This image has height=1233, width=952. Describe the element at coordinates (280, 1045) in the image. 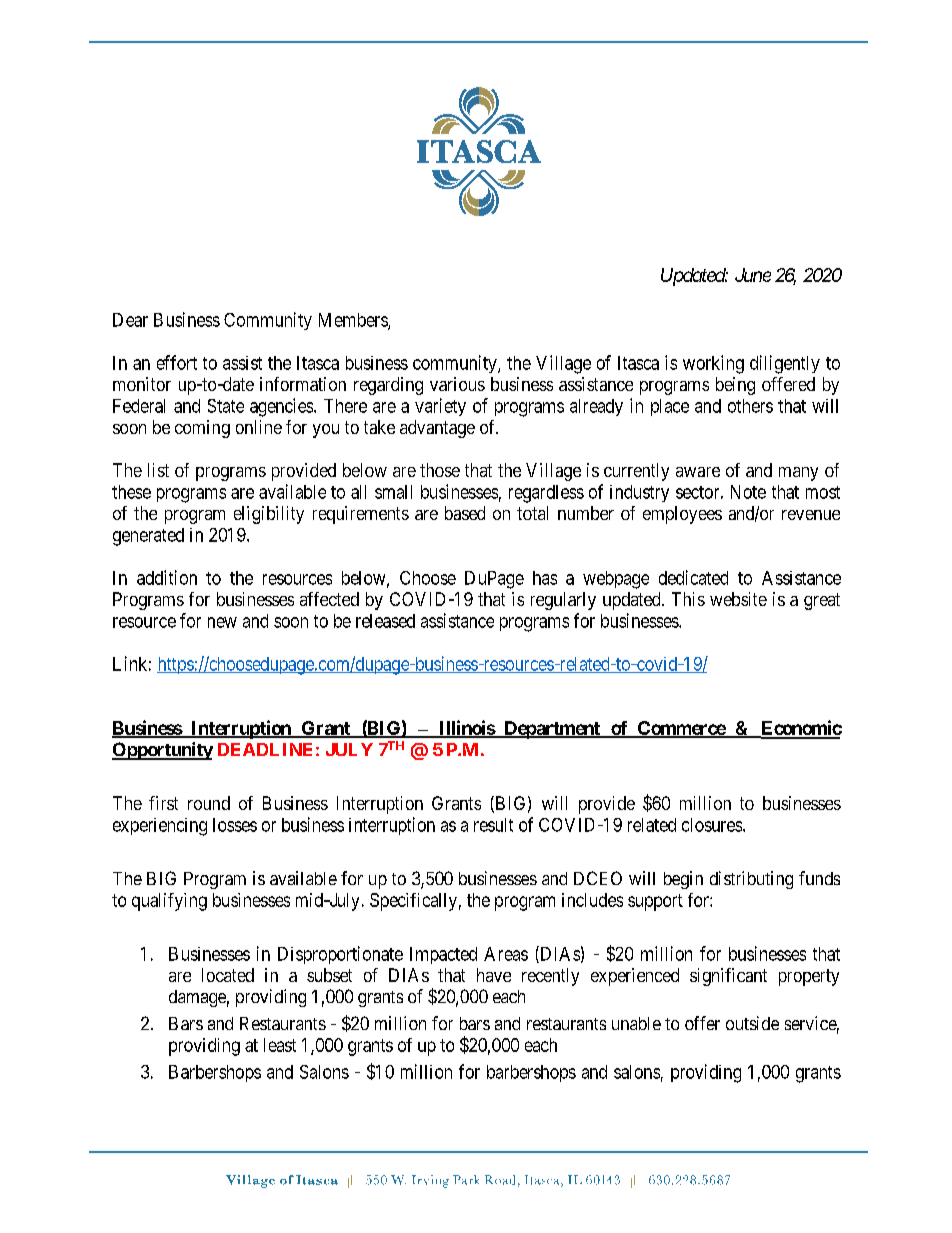

I see `least` at that location.
